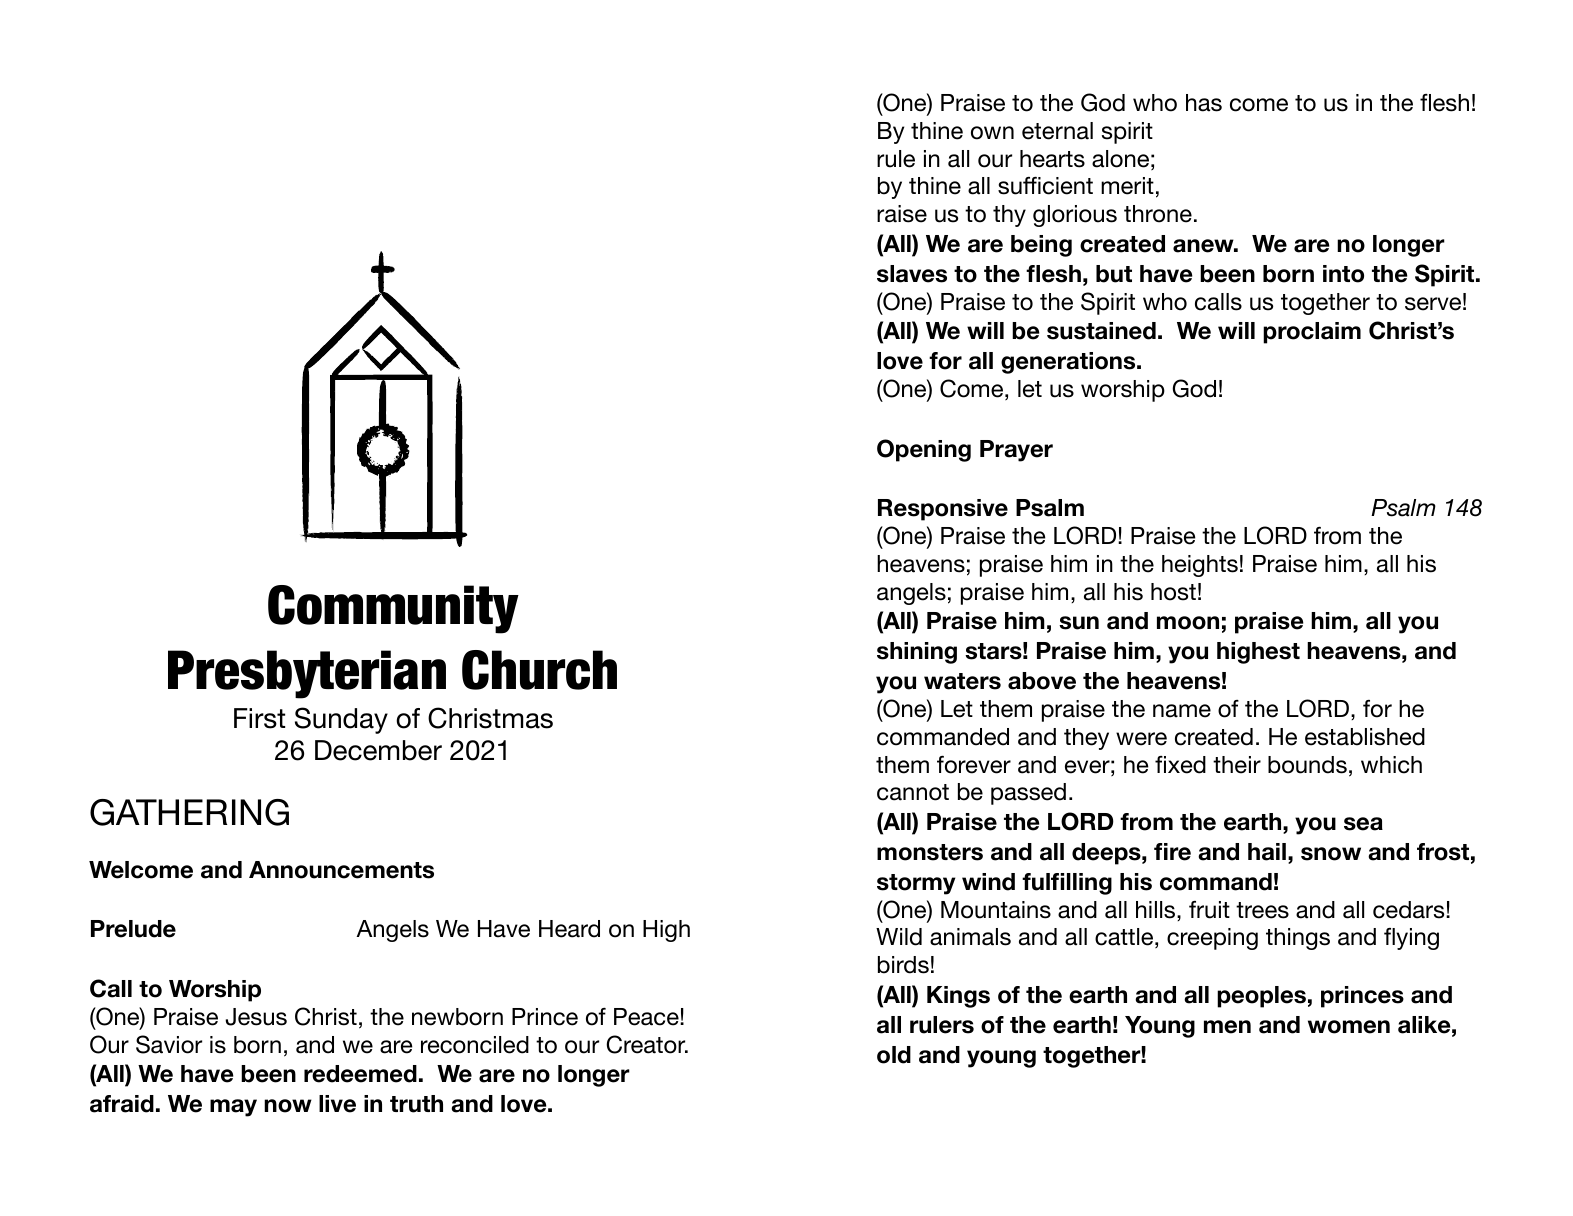  What do you see at coordinates (1204, 103) in the image?
I see `has` at bounding box center [1204, 103].
